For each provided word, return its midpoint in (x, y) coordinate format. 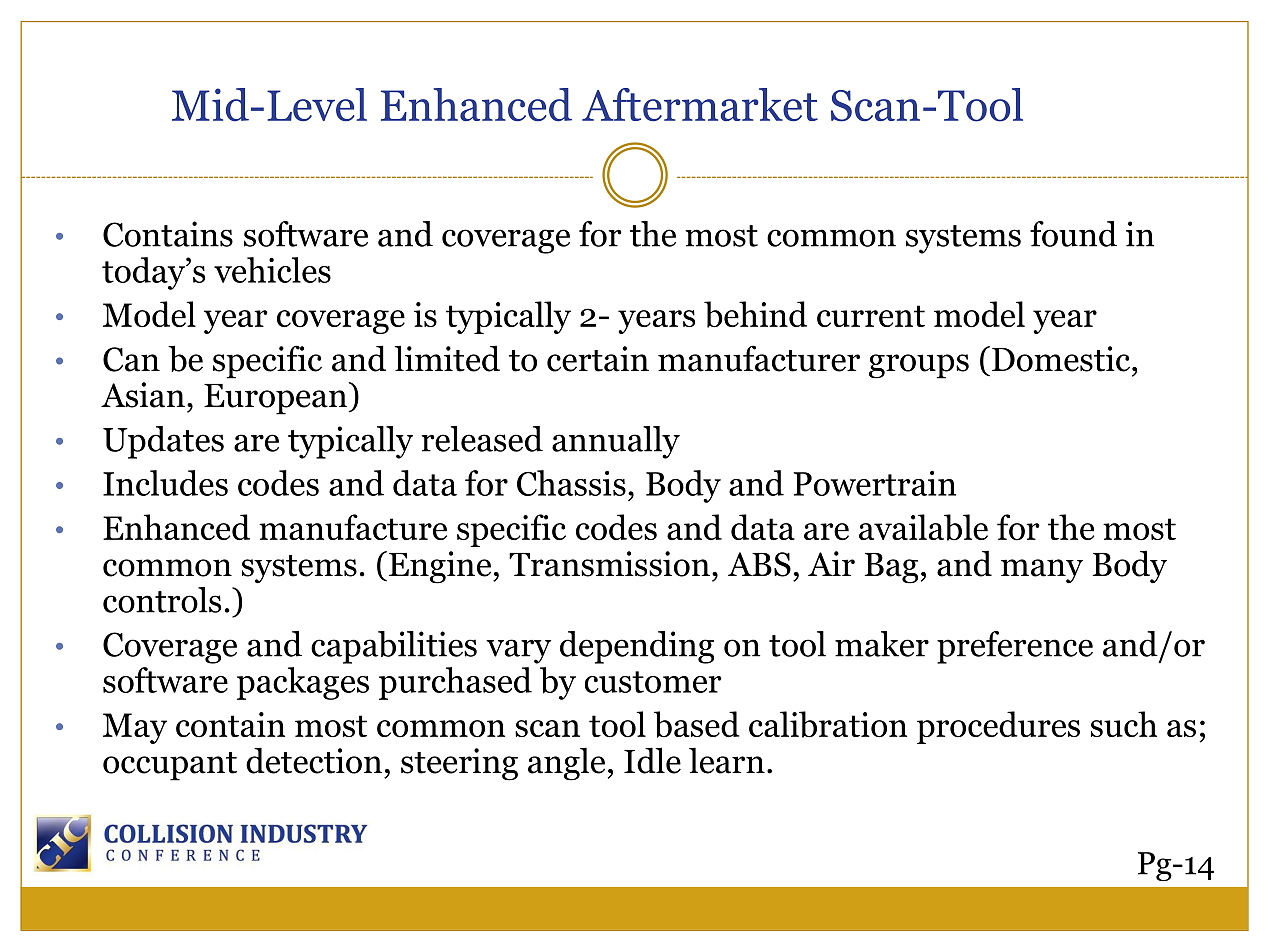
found (1073, 234)
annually (616, 442)
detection (314, 760)
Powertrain (875, 483)
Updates (163, 442)
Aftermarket (700, 104)
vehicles (272, 270)
